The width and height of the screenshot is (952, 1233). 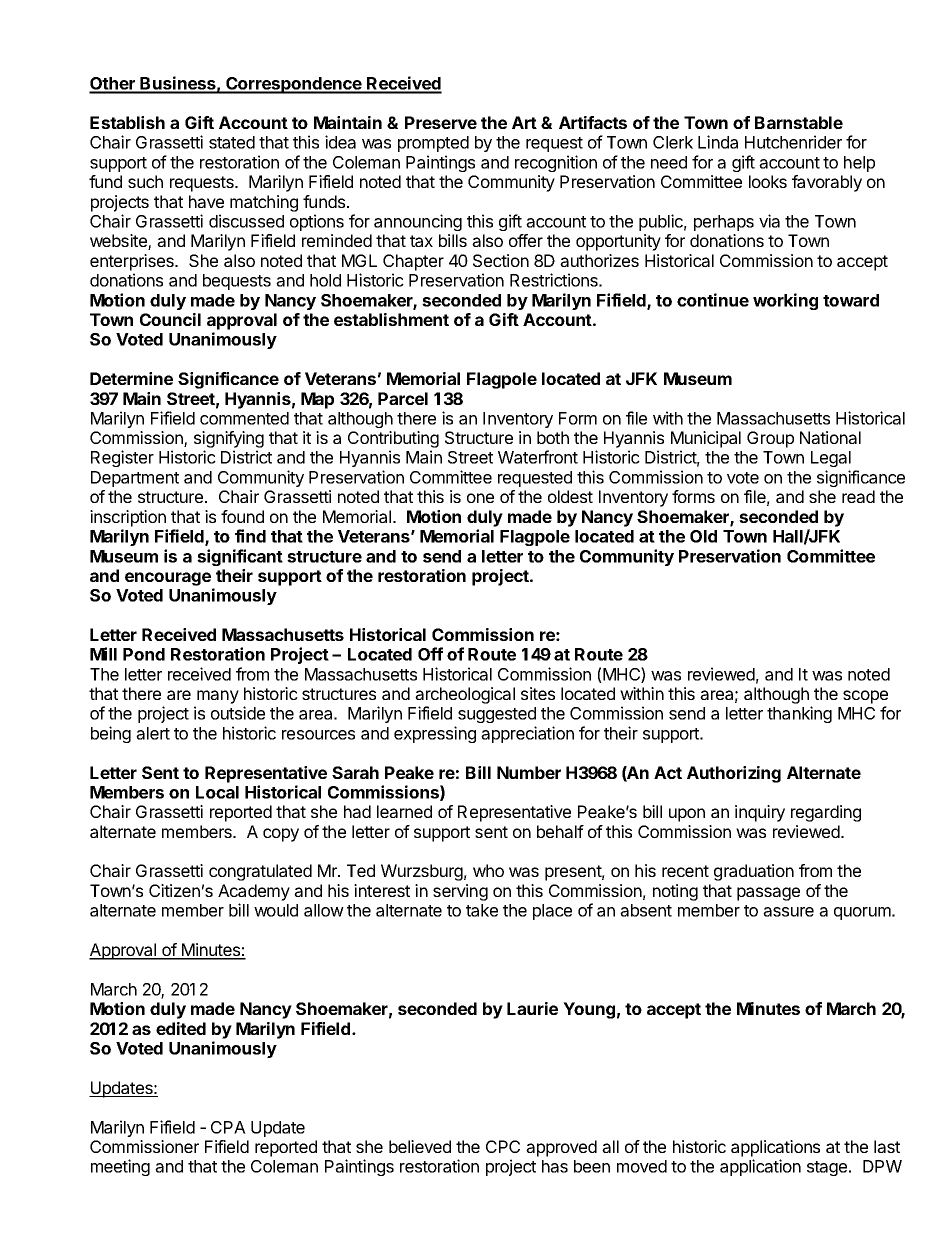 What do you see at coordinates (254, 892) in the screenshot?
I see `Academy` at bounding box center [254, 892].
